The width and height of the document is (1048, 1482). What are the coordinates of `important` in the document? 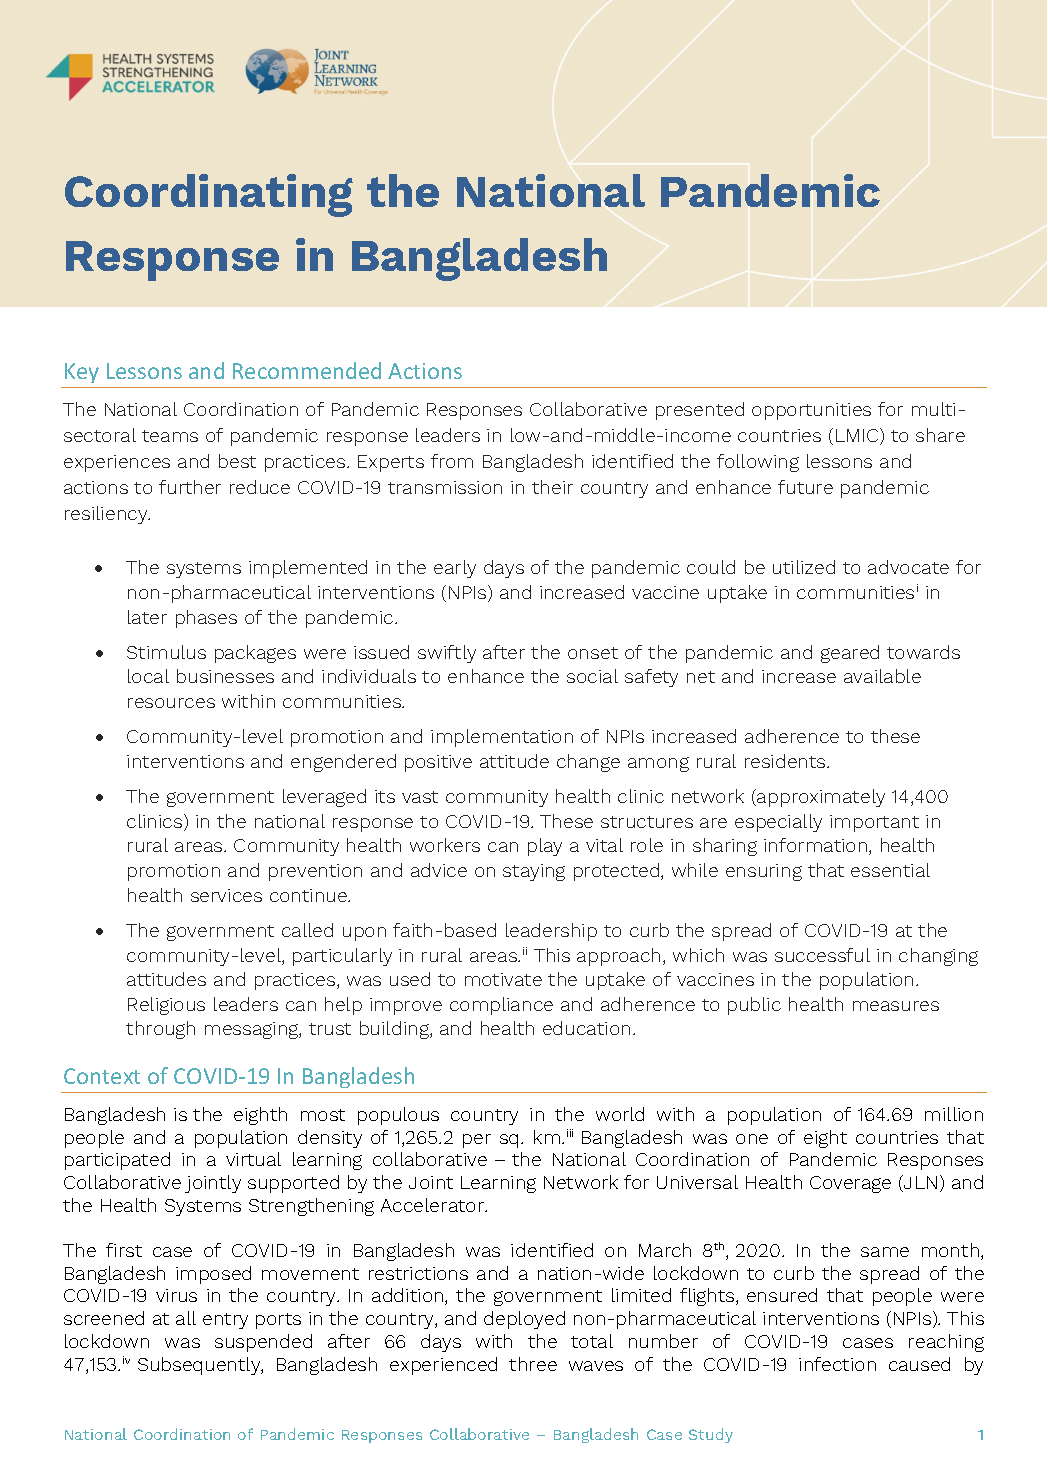 It's located at (874, 823).
